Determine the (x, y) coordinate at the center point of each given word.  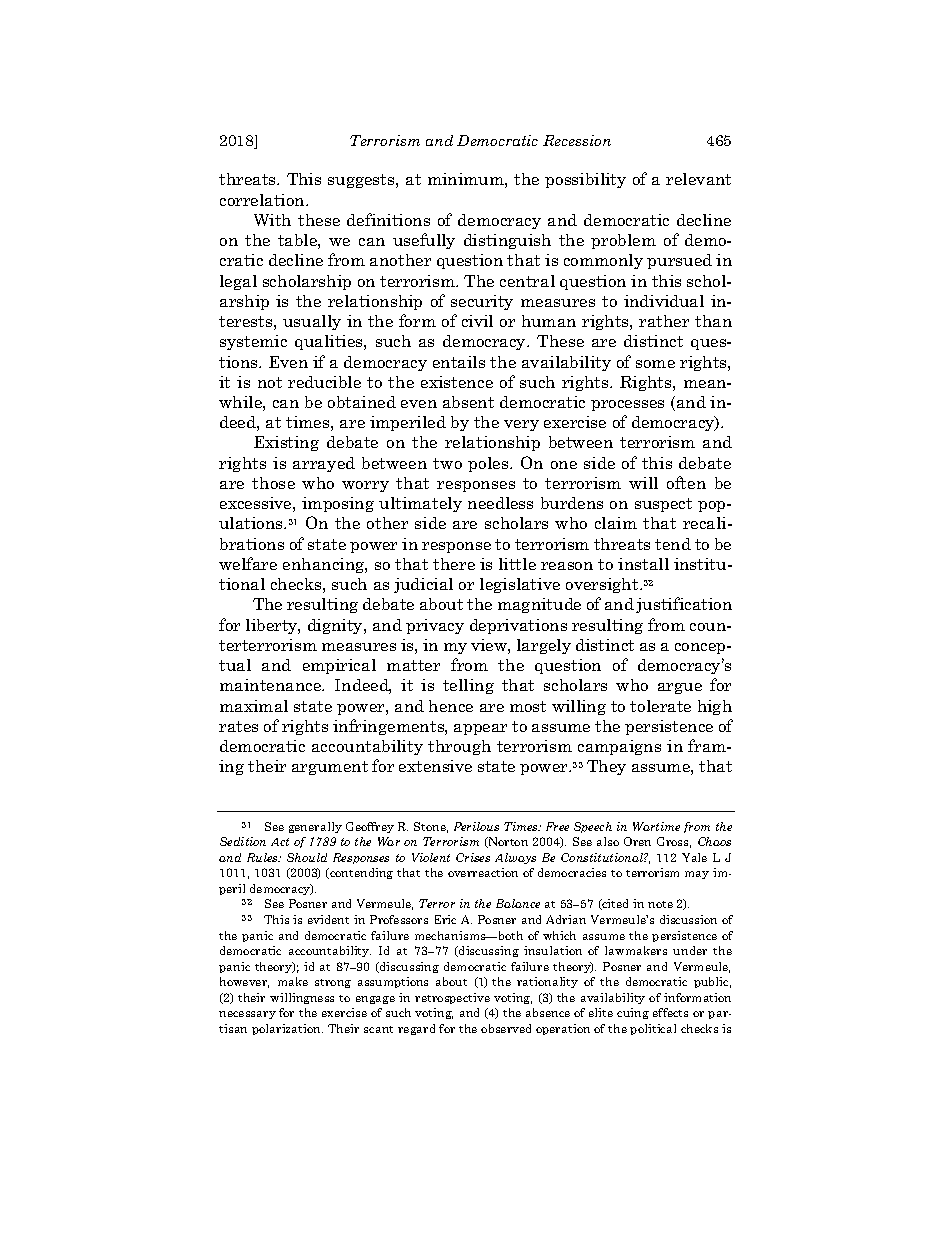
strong (333, 983)
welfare (248, 563)
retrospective (452, 998)
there (454, 564)
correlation (263, 200)
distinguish (507, 241)
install (643, 564)
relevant (698, 179)
